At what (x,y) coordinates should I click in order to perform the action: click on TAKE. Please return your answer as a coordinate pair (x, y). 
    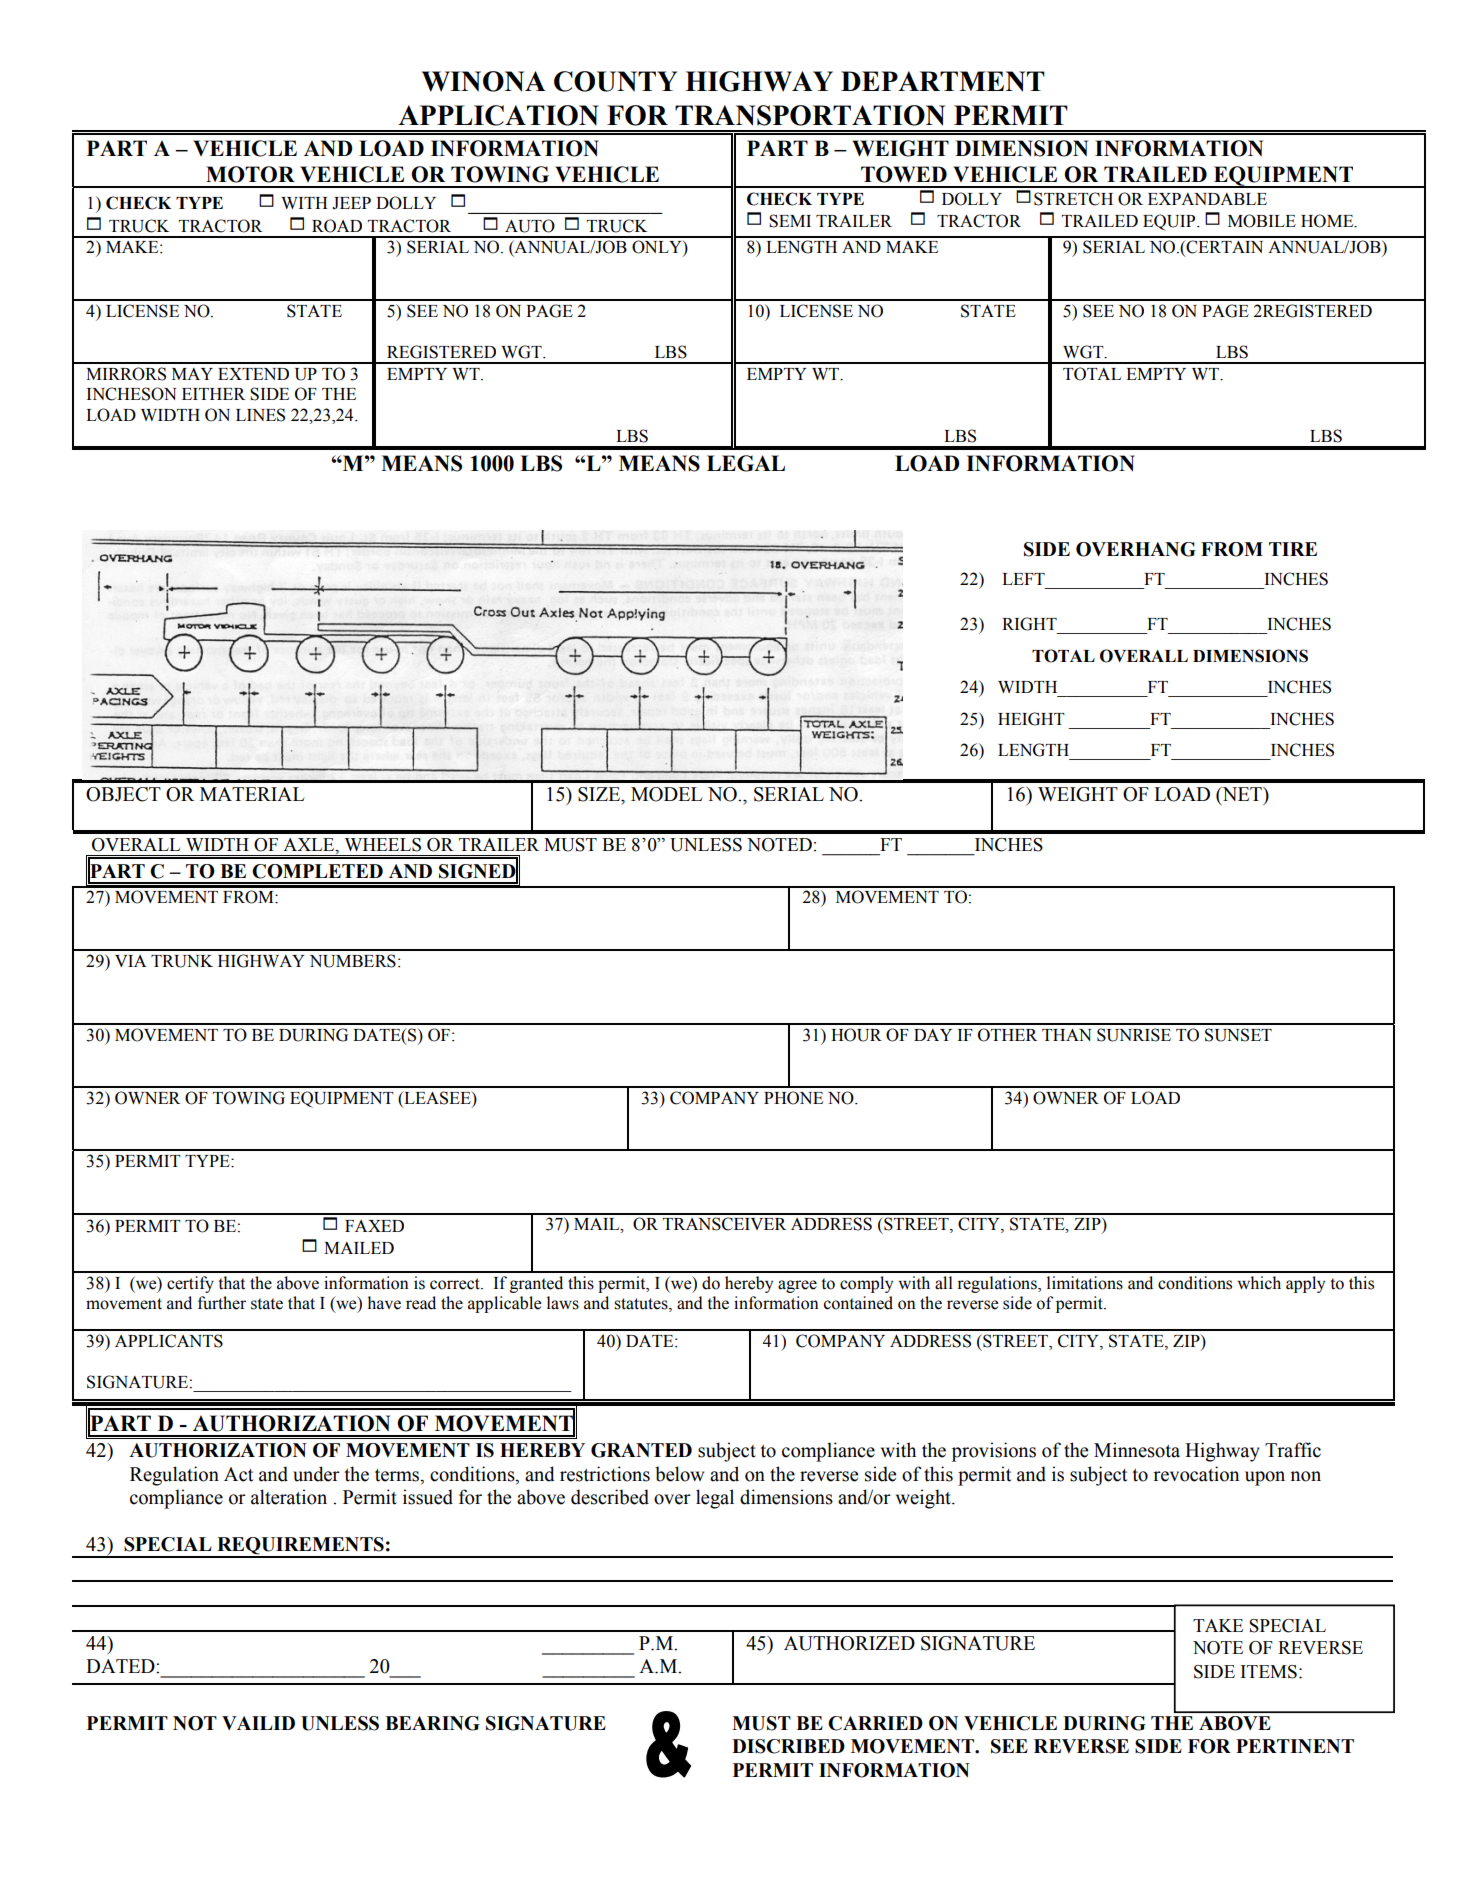
    Looking at the image, I should click on (1218, 1625).
